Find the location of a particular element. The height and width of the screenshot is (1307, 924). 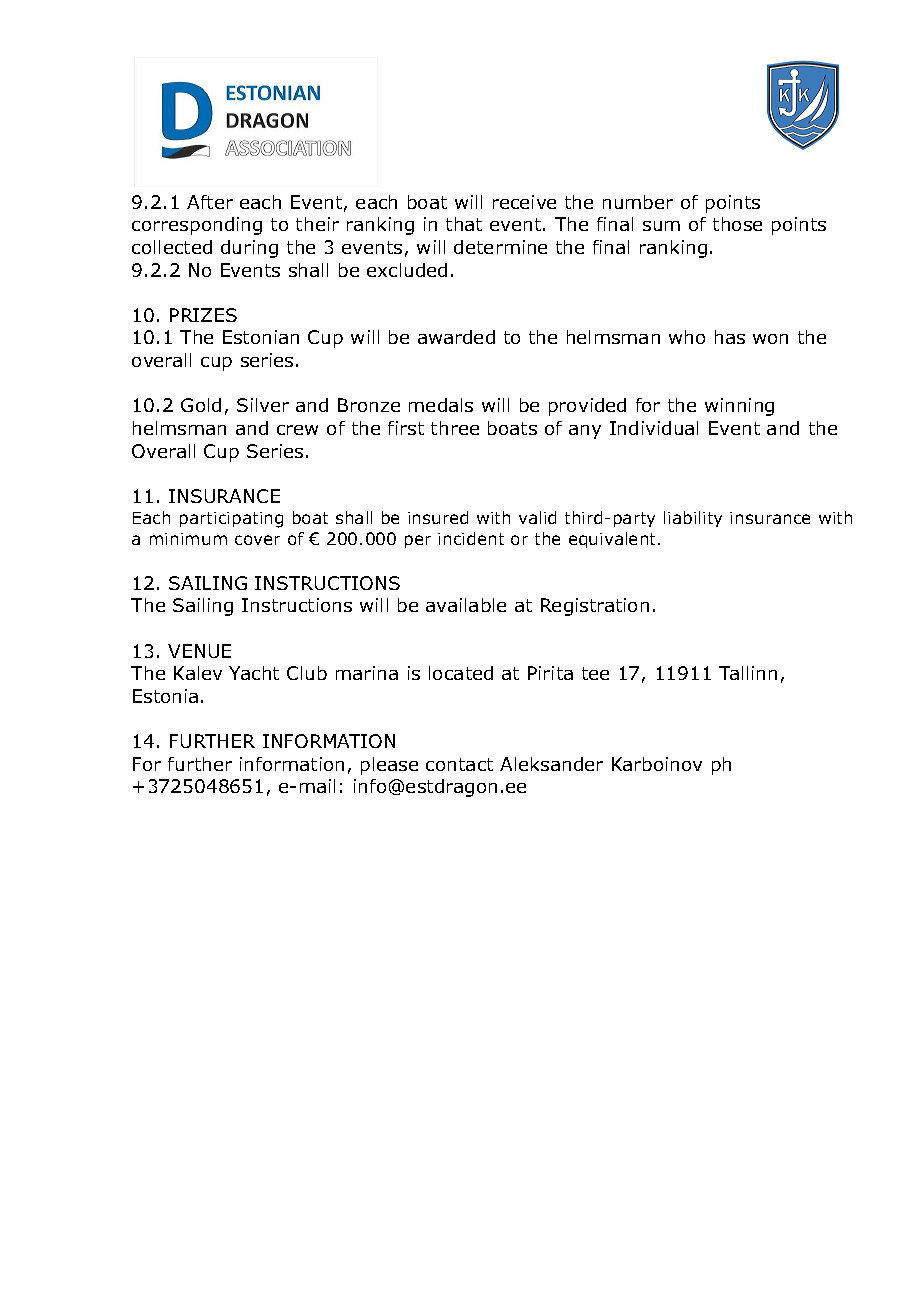

corresponding is located at coordinates (197, 226).
